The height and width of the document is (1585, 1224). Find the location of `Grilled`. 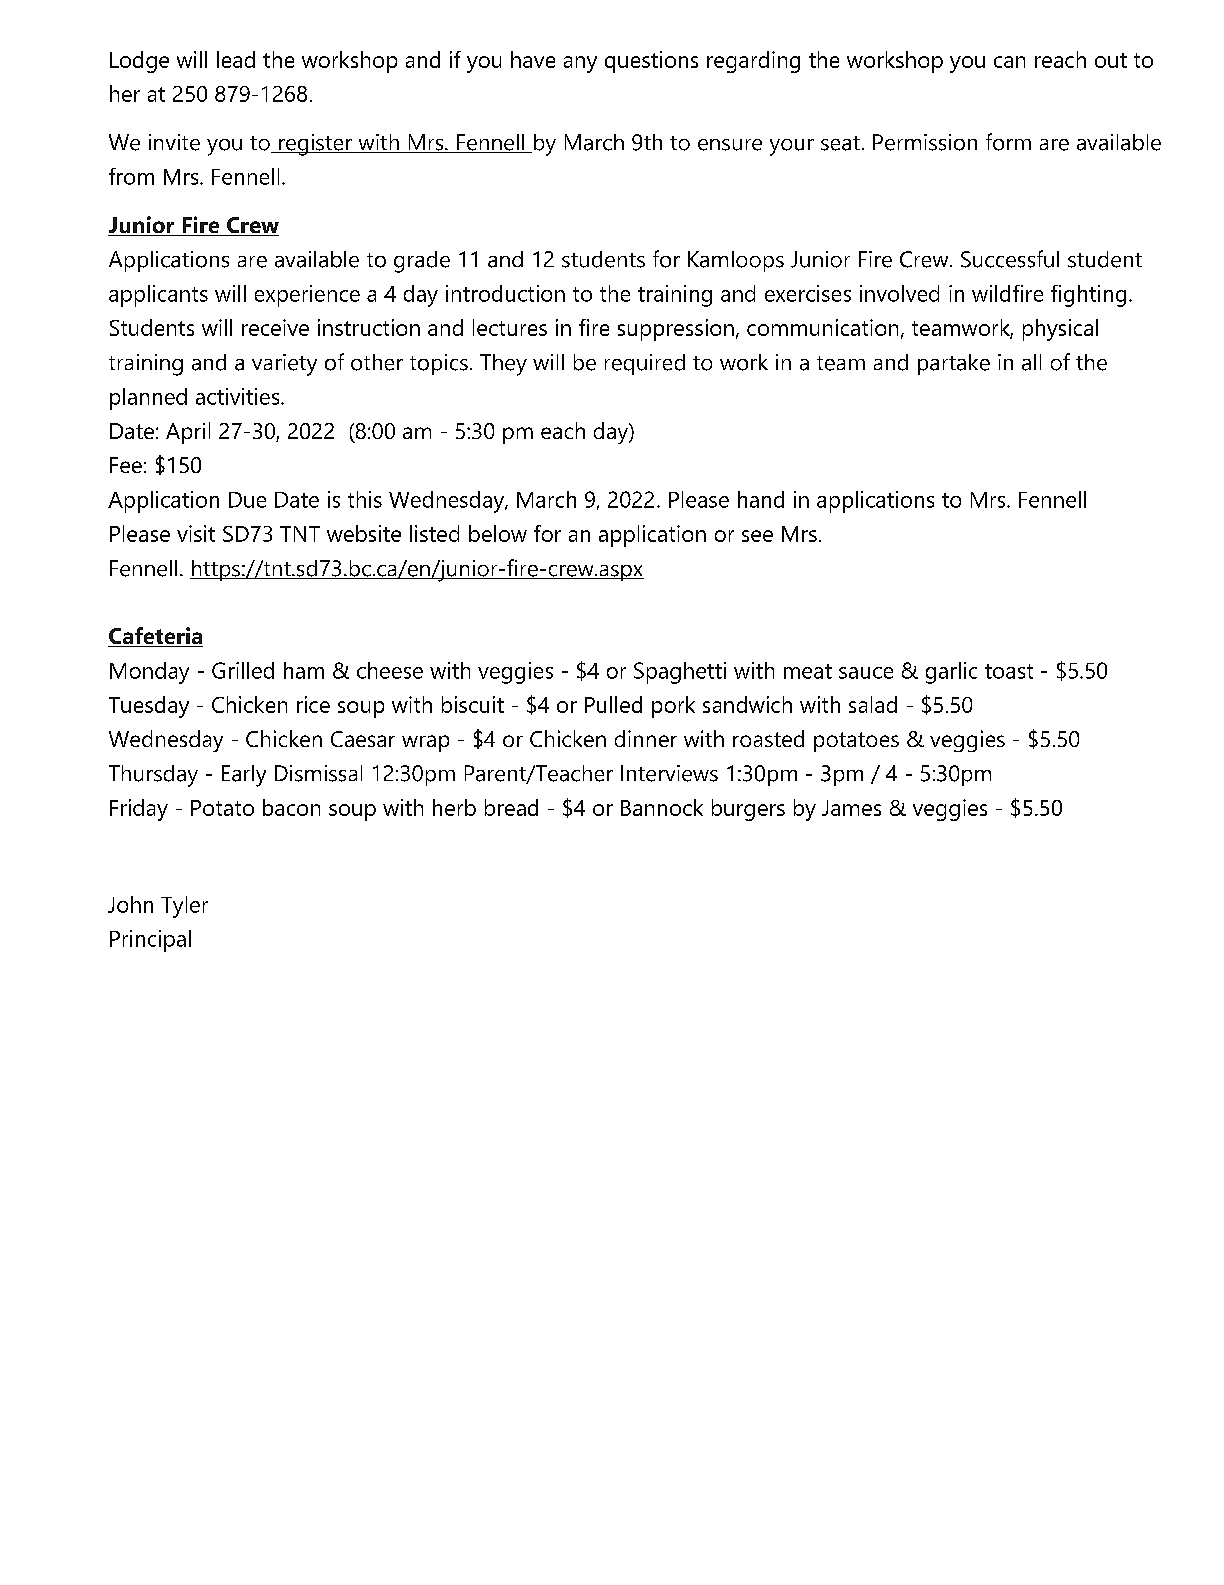

Grilled is located at coordinates (243, 670).
